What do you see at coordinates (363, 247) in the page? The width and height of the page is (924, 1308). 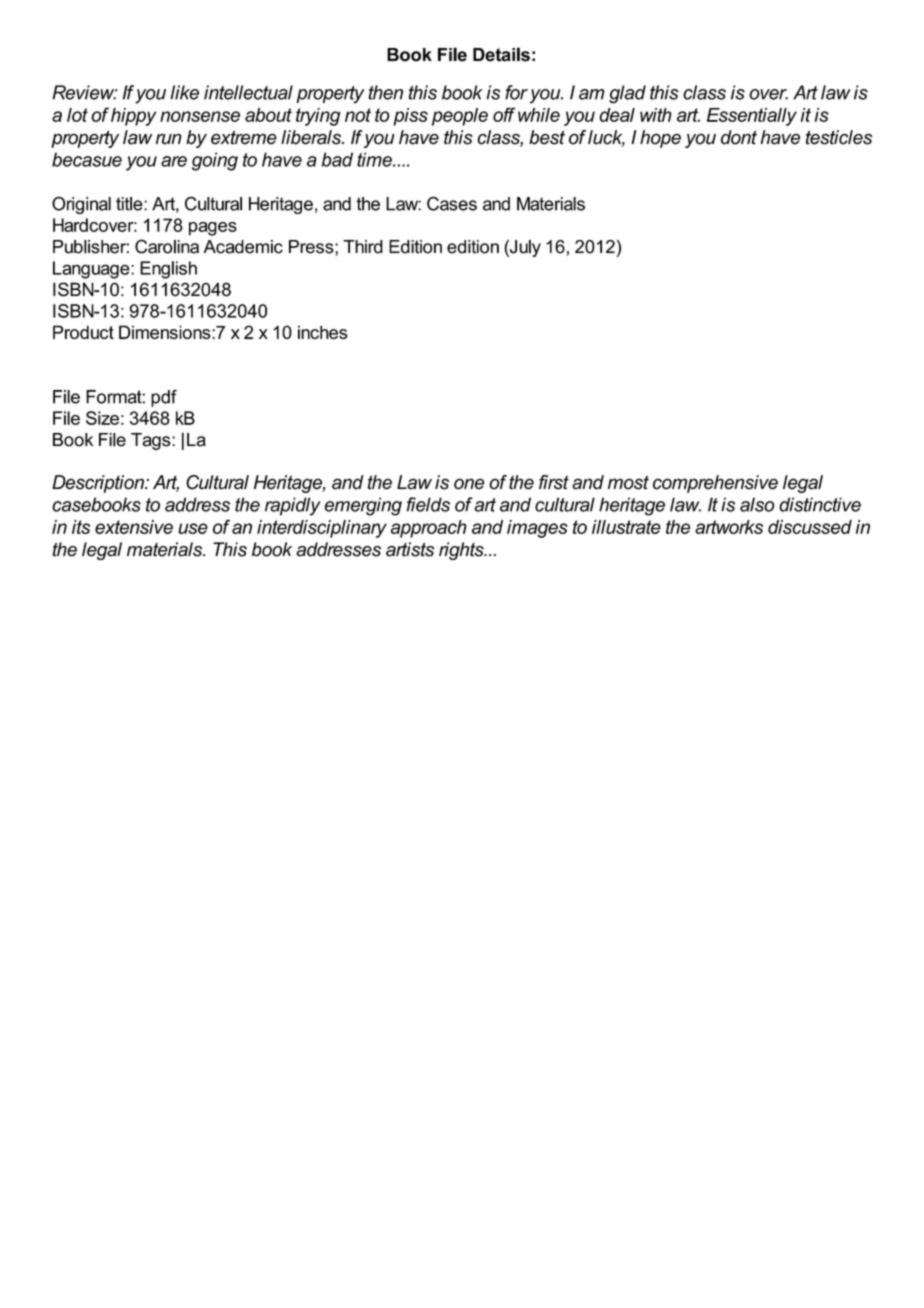 I see `Third` at bounding box center [363, 247].
